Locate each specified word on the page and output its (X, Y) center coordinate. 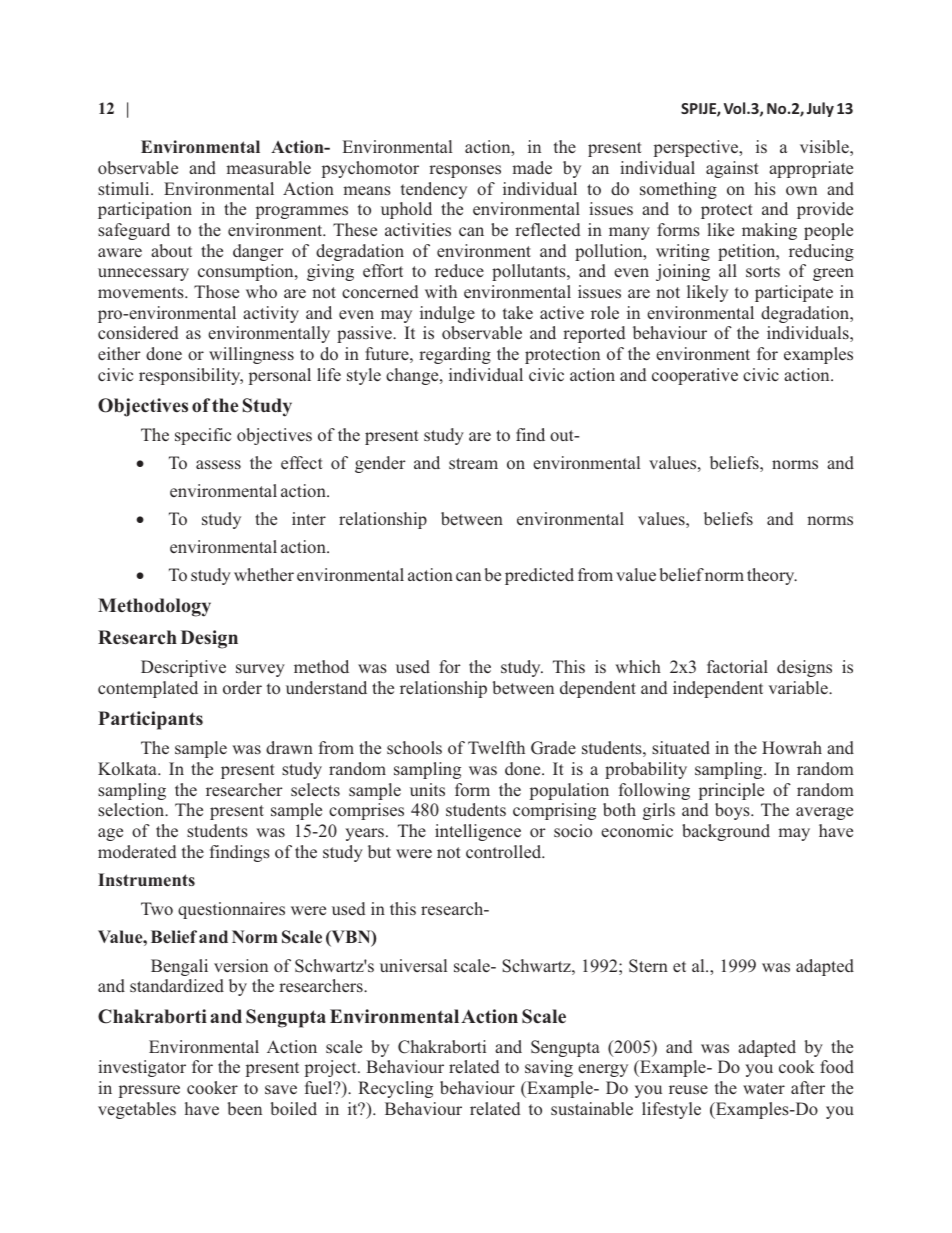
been (244, 1108)
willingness (251, 355)
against (732, 169)
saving (549, 1068)
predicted (539, 576)
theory (772, 576)
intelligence (478, 832)
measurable (268, 167)
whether (264, 574)
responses (465, 171)
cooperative (695, 376)
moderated (137, 851)
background (726, 832)
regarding (455, 355)
